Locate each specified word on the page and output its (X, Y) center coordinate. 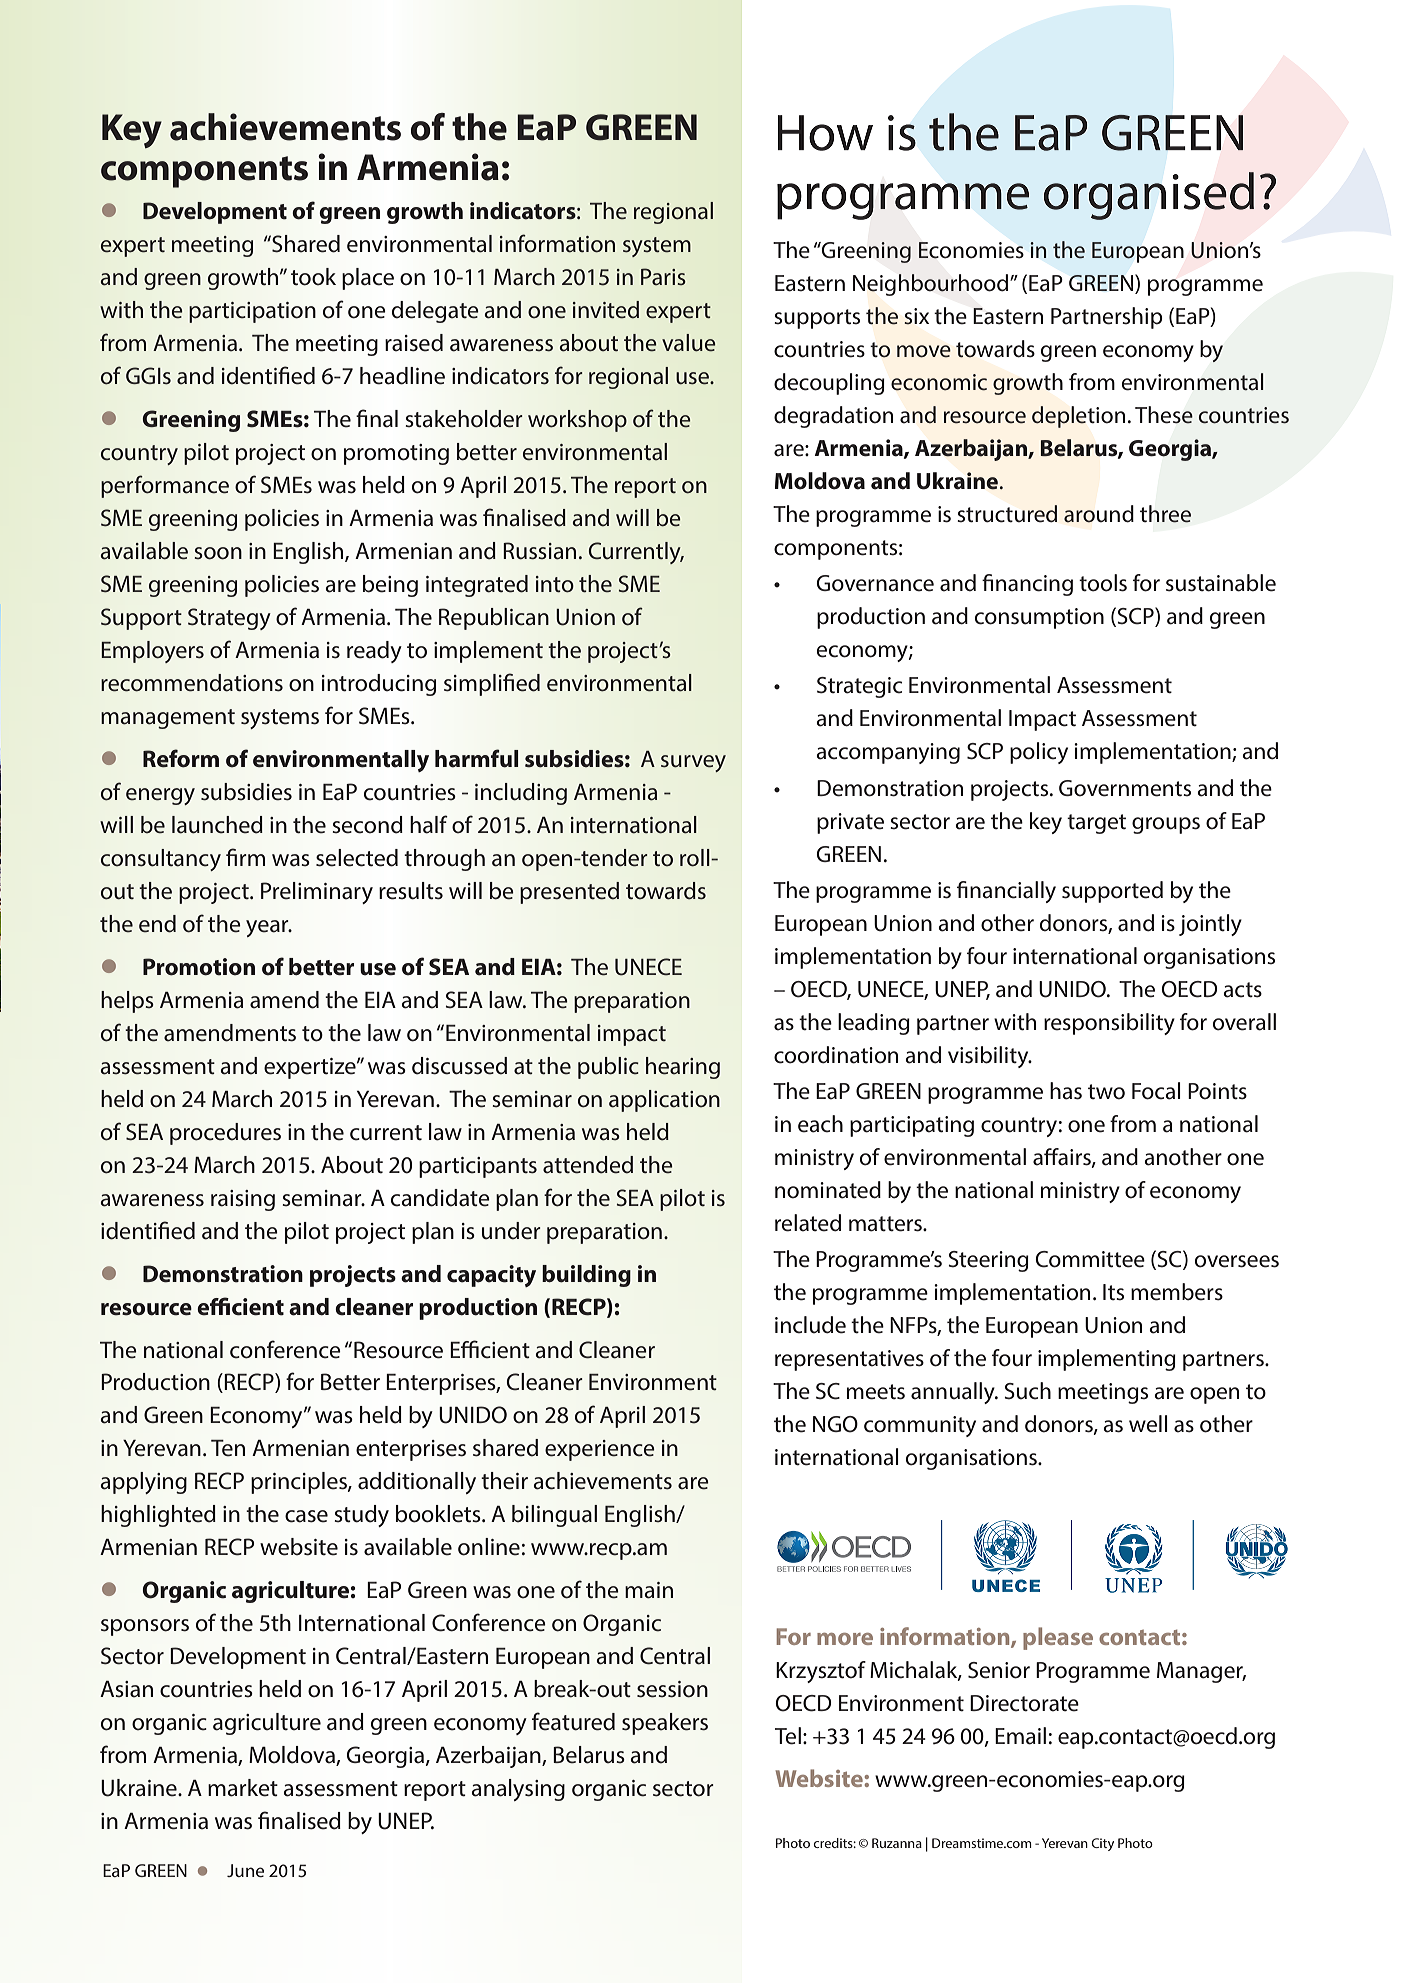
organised (1149, 196)
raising (243, 1200)
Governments (1125, 788)
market (243, 1788)
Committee (1090, 1259)
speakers (665, 1724)
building (586, 1276)
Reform (181, 758)
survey (693, 763)
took (313, 277)
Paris (663, 276)
